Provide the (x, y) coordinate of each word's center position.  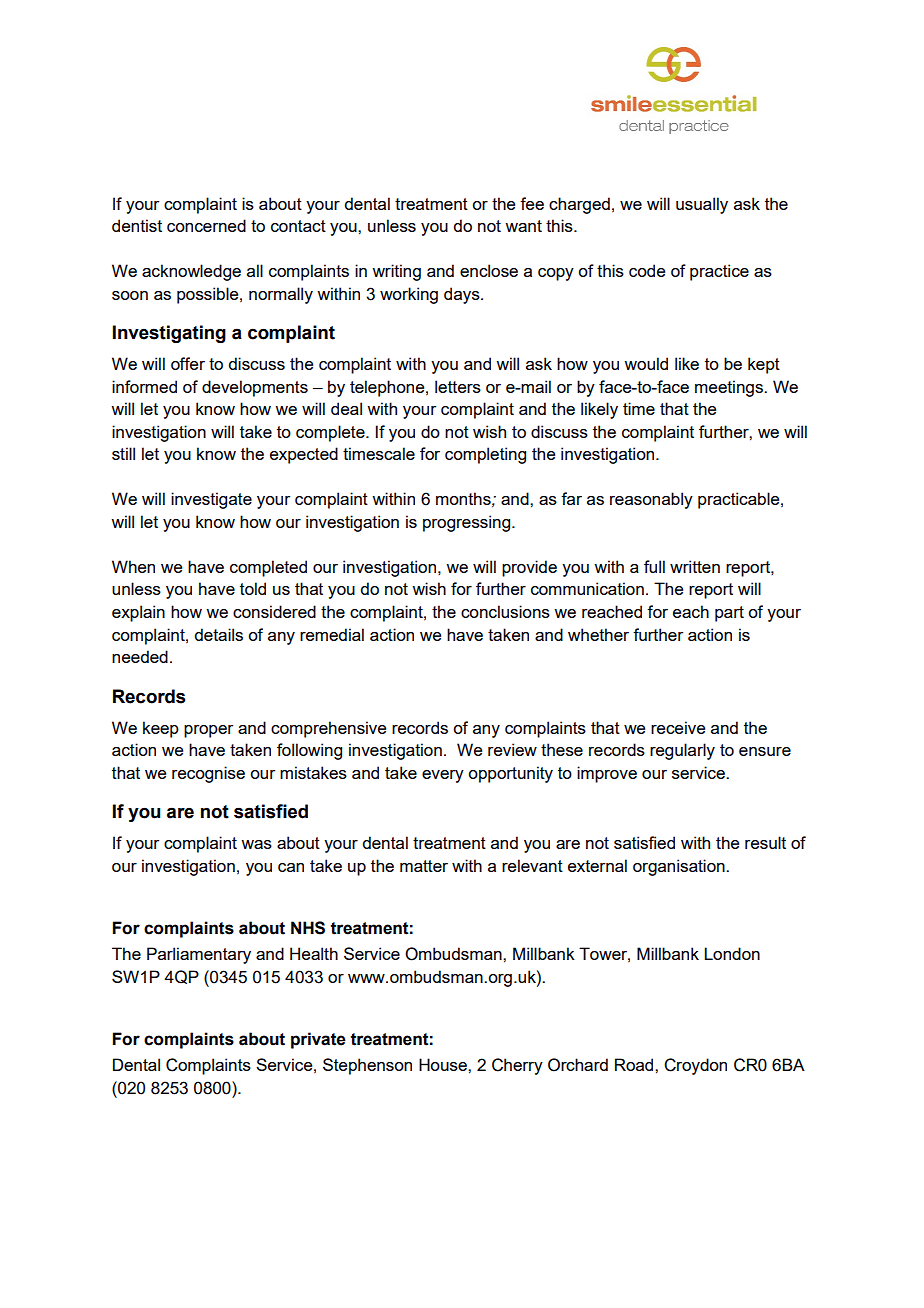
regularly (682, 751)
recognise (208, 774)
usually (702, 205)
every (443, 776)
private (318, 1040)
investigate (211, 500)
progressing (468, 523)
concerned (206, 225)
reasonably (651, 500)
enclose (489, 270)
